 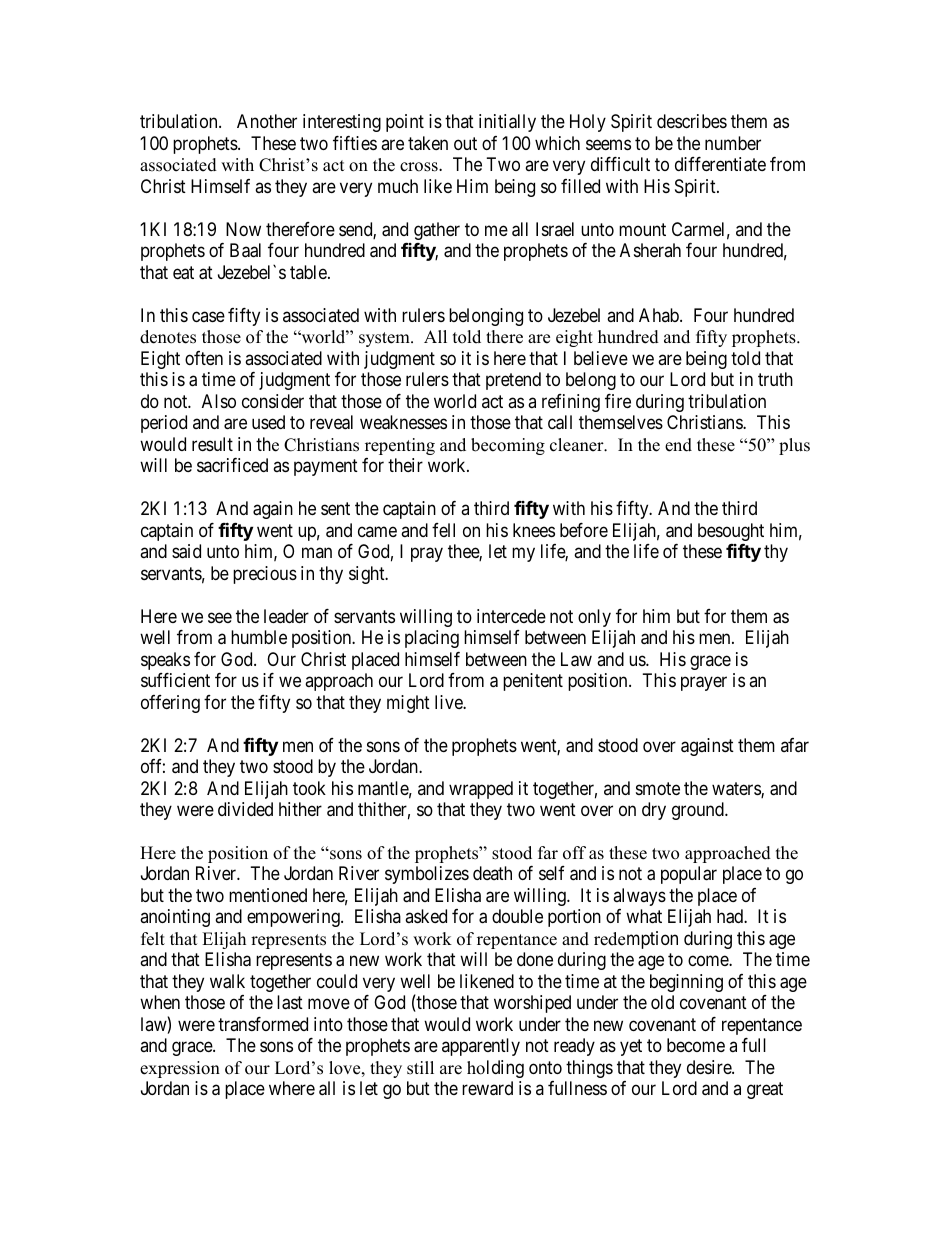 I want to click on out, so click(x=465, y=143).
